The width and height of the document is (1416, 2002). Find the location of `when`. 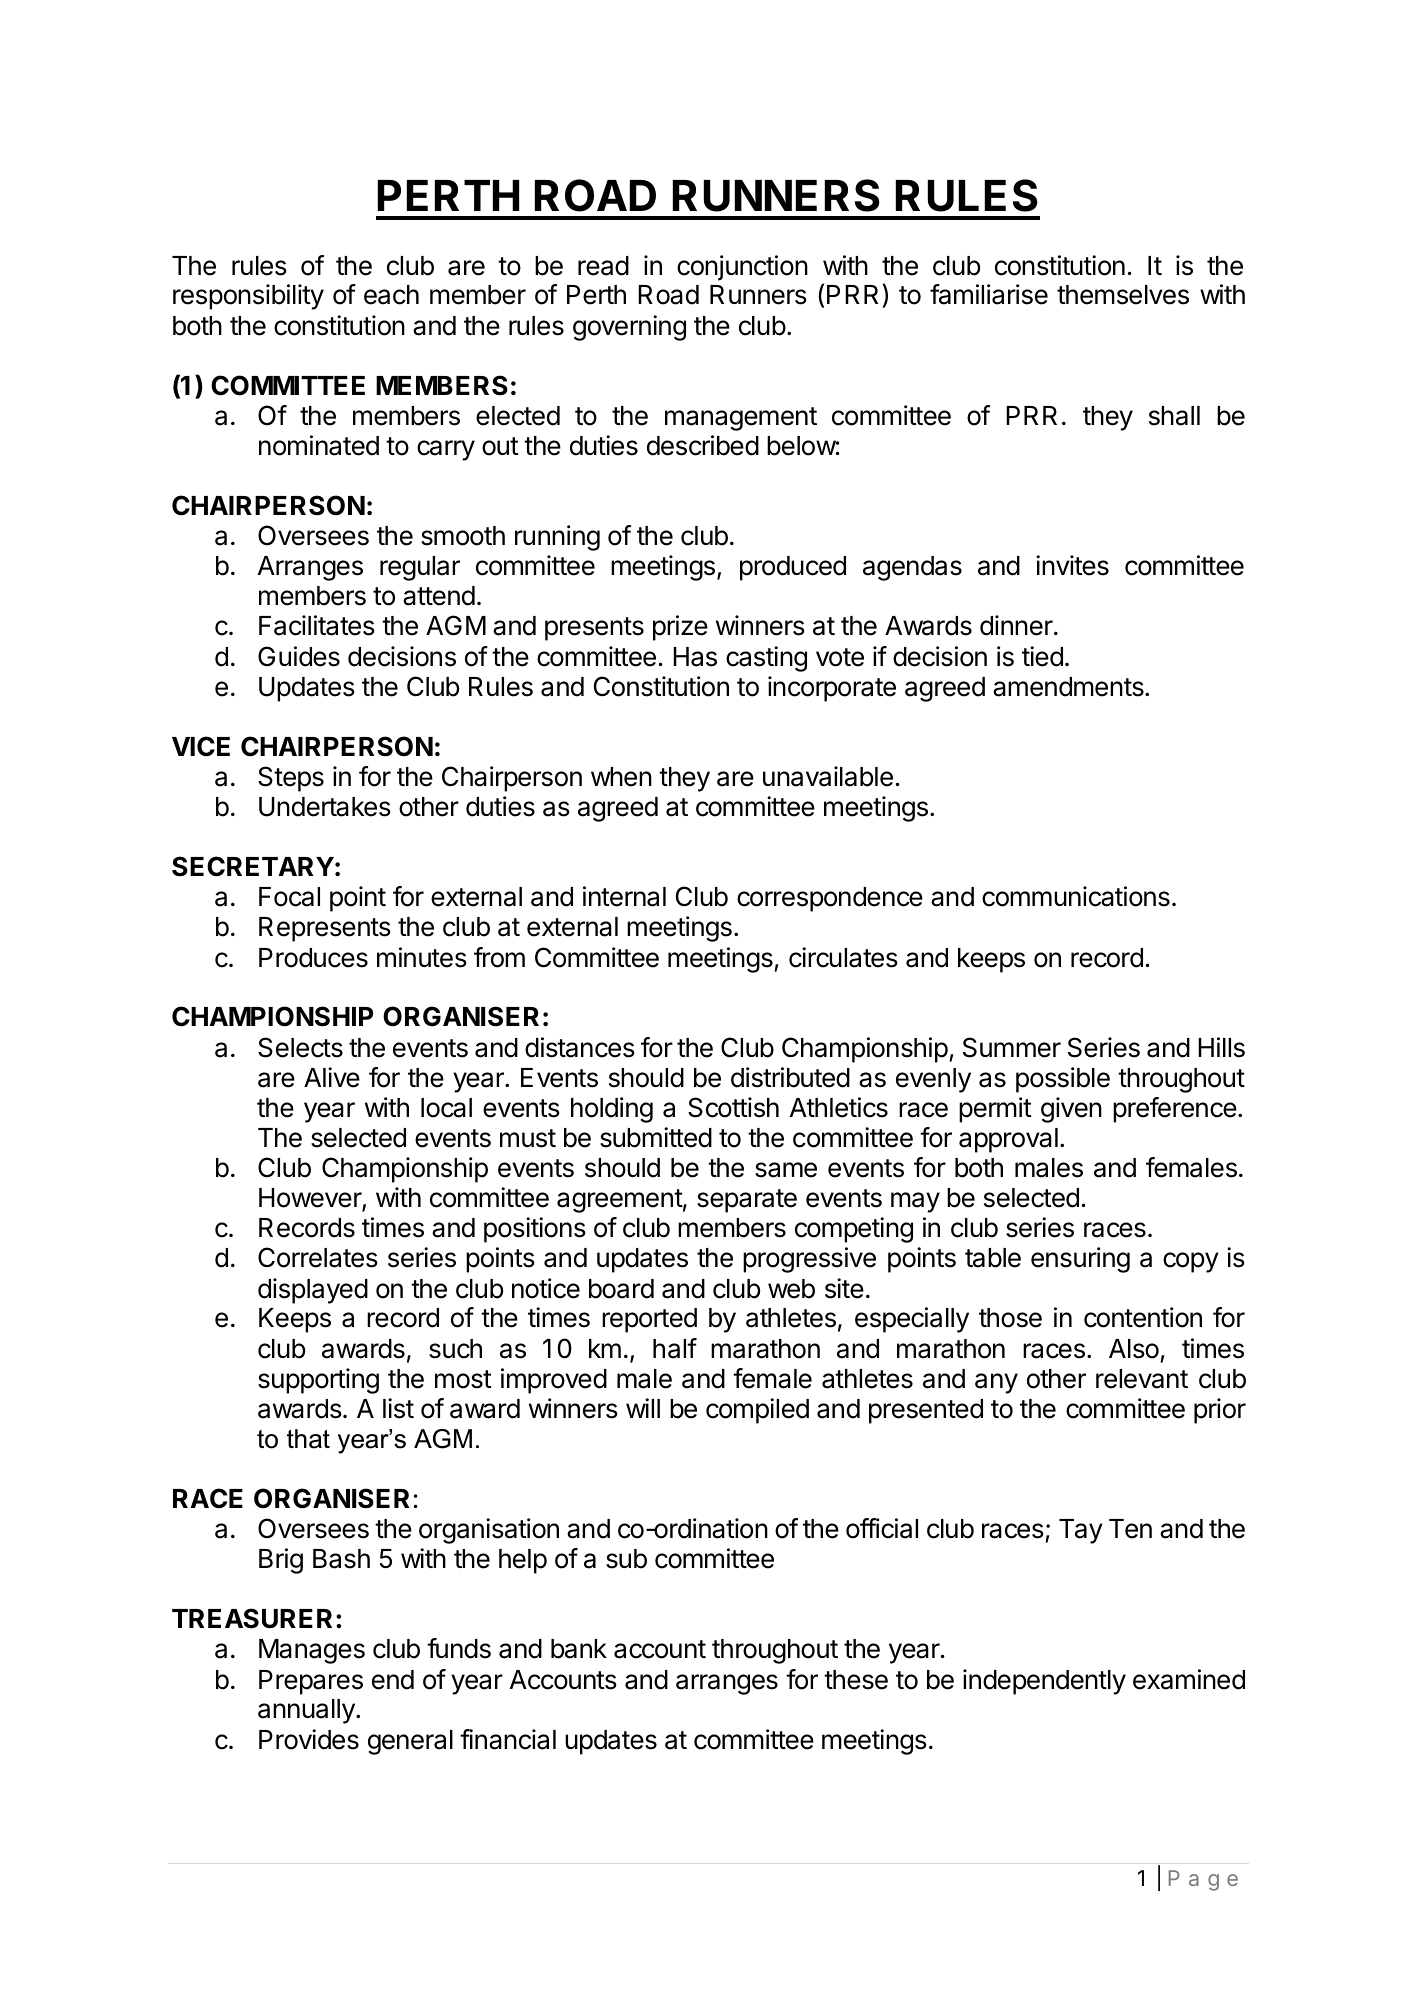

when is located at coordinates (621, 777).
